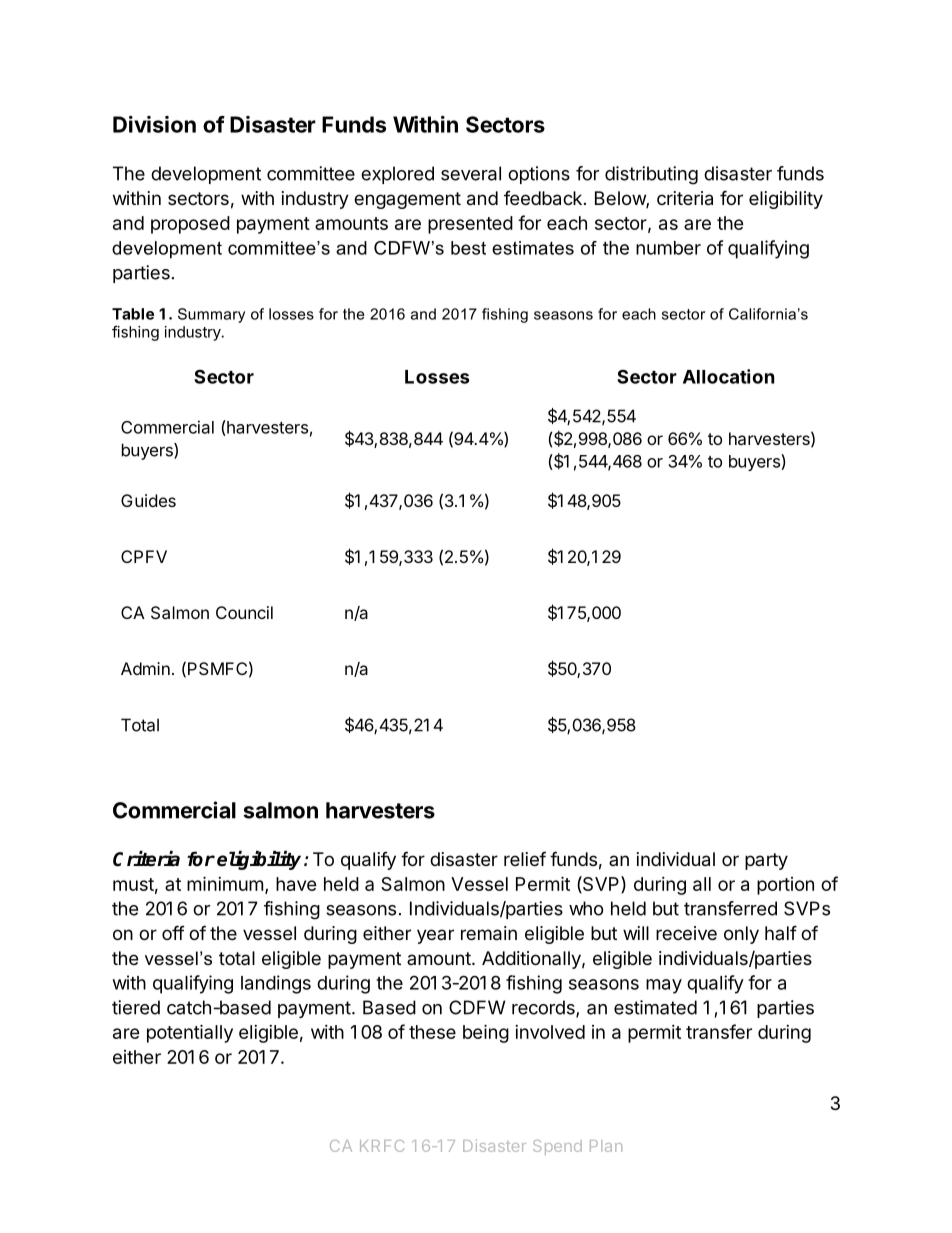 This screenshot has width=952, height=1233. I want to click on several, so click(471, 173).
